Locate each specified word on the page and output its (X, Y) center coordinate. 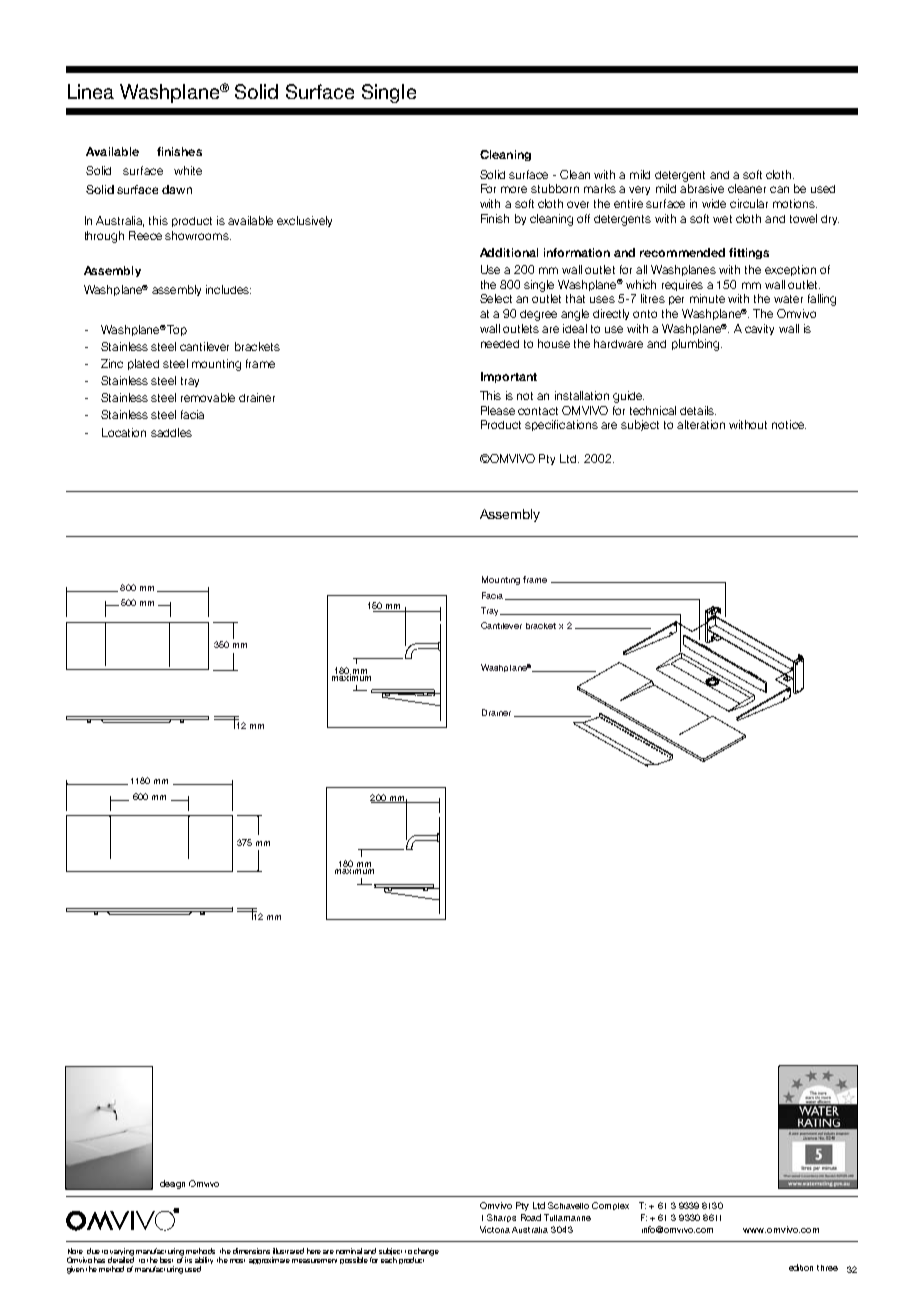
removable (208, 397)
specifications (561, 425)
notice (789, 424)
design (172, 1184)
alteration (701, 424)
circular (749, 203)
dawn (177, 189)
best (166, 1260)
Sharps (501, 1218)
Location (124, 432)
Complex (610, 1206)
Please (498, 410)
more (514, 189)
